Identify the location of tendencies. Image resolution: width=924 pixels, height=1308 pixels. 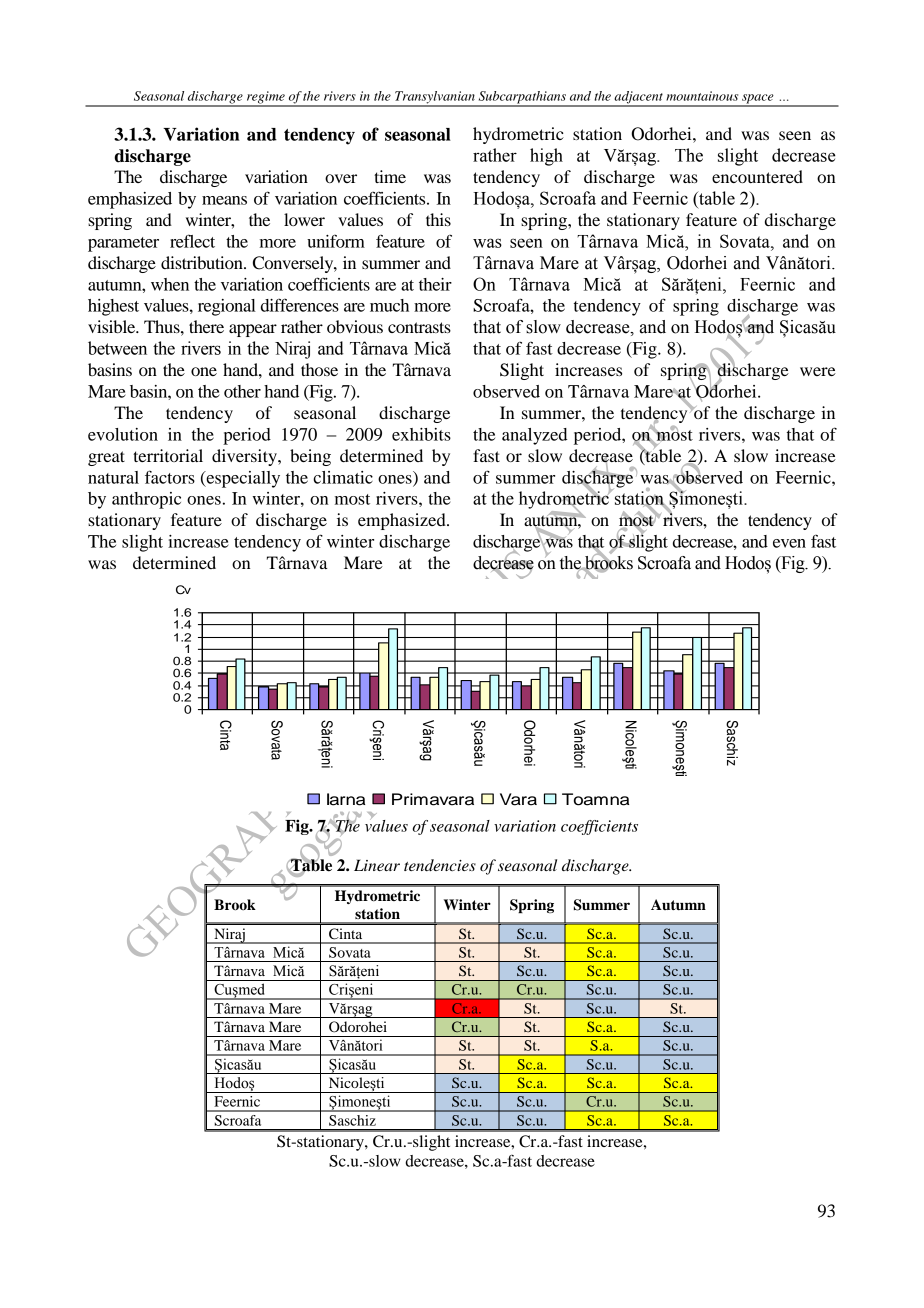
(440, 865).
